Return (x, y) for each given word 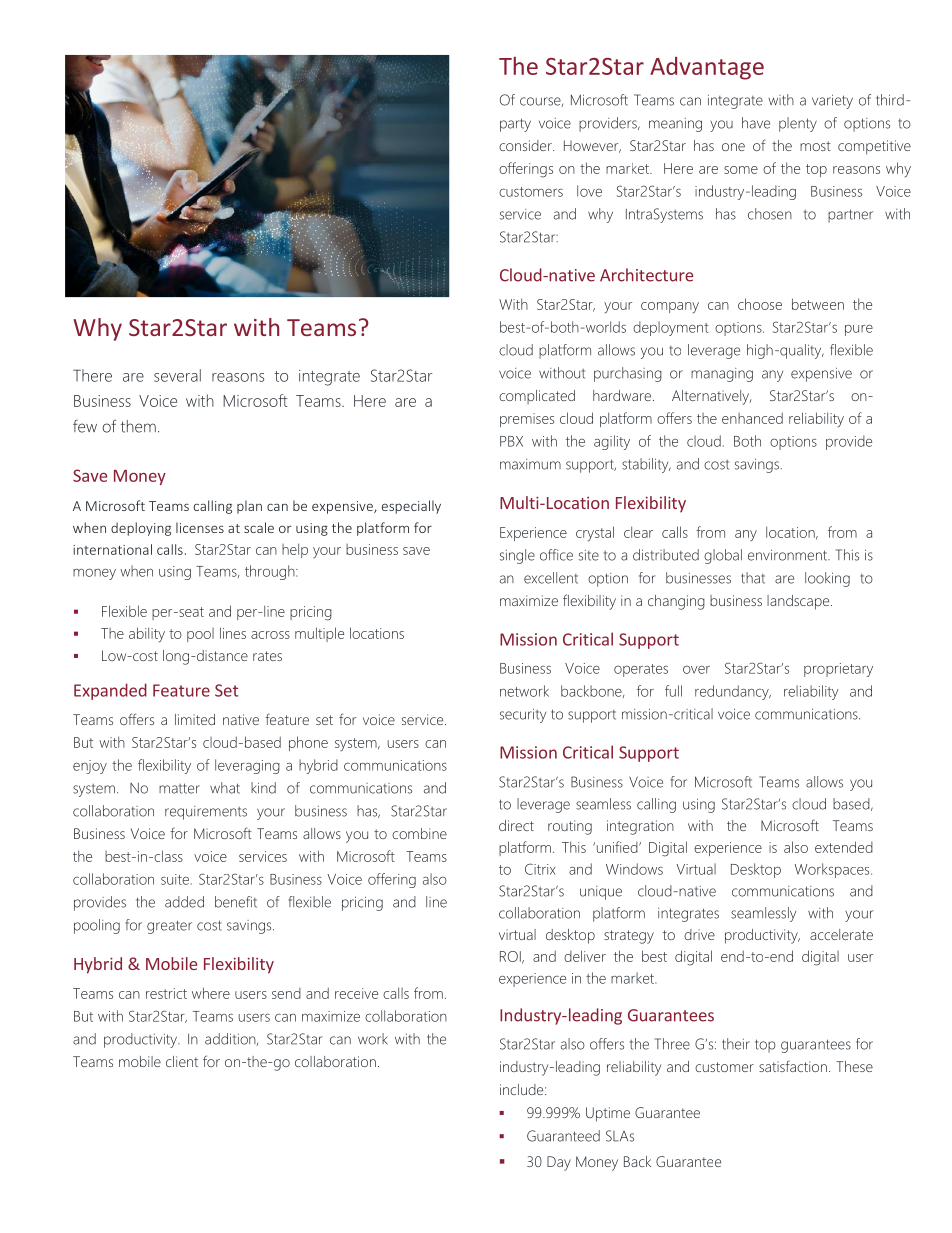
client (182, 1061)
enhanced (752, 418)
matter (179, 788)
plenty (798, 124)
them (138, 426)
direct (516, 825)
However (592, 146)
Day (559, 1163)
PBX (511, 441)
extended (844, 847)
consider (526, 145)
